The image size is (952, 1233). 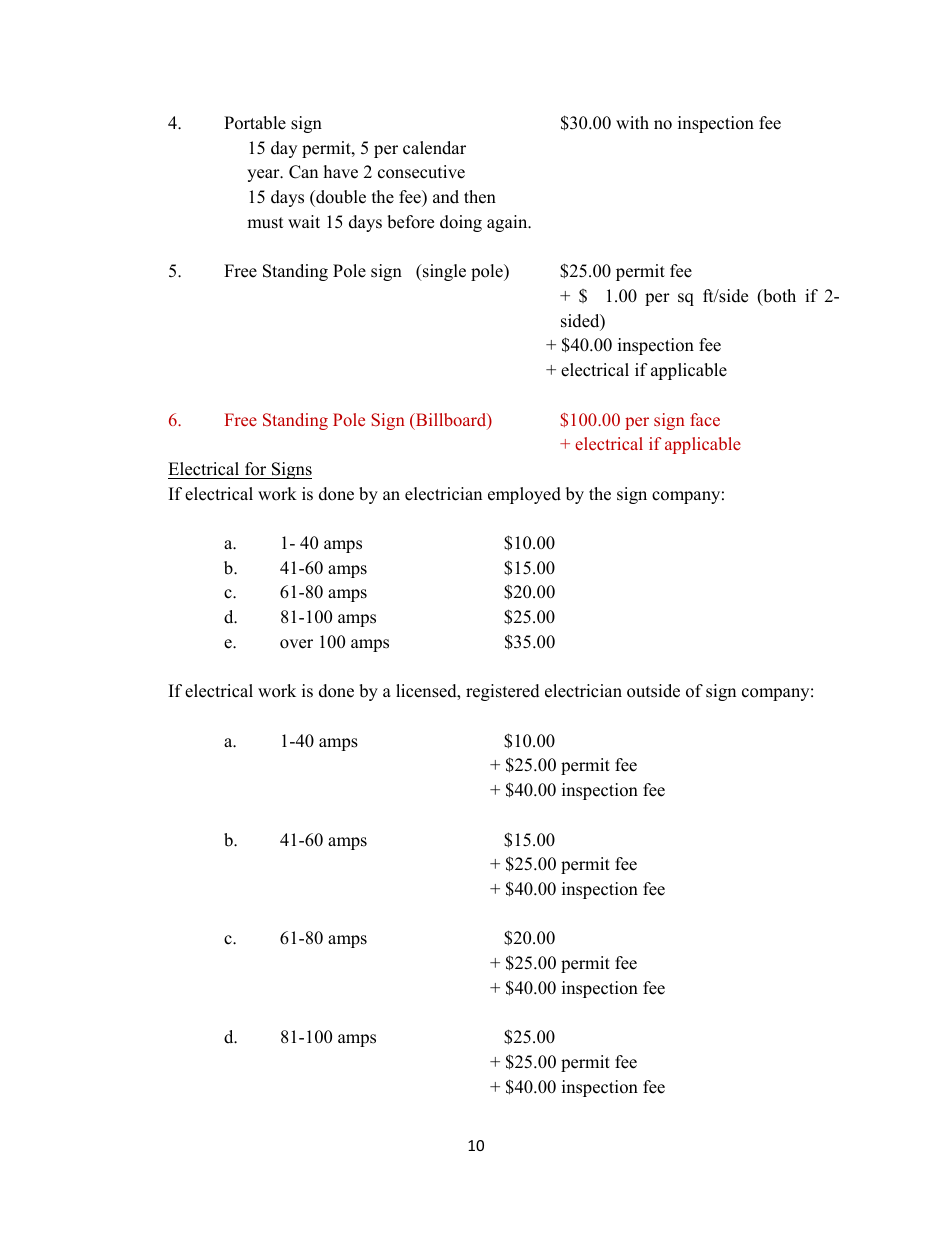 What do you see at coordinates (632, 122) in the page?
I see `with` at bounding box center [632, 122].
